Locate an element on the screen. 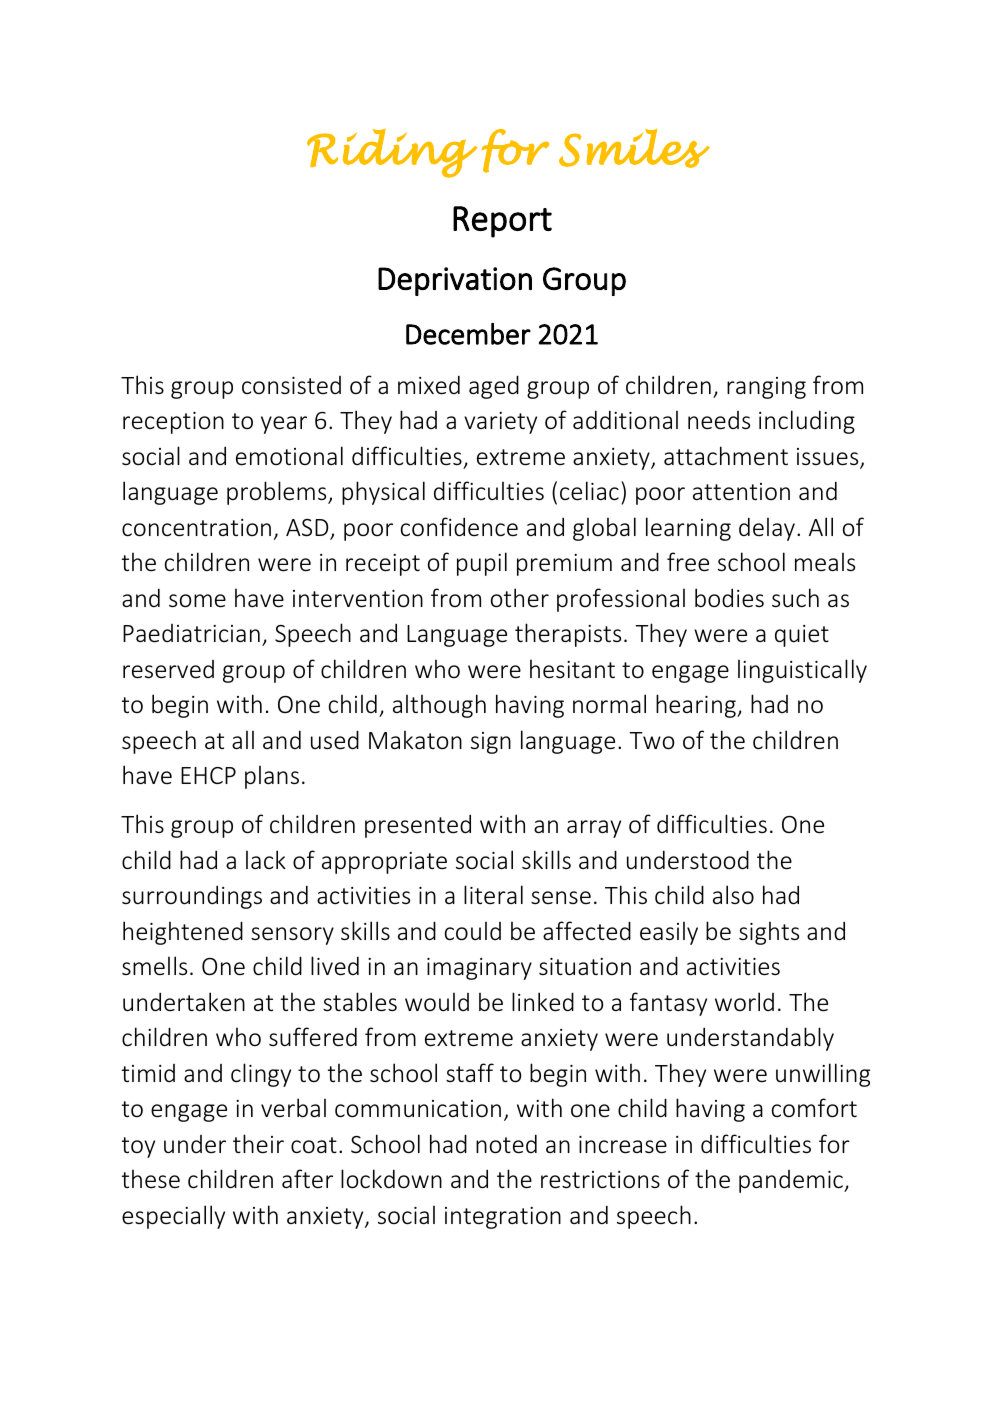  integration is located at coordinates (503, 1218).
